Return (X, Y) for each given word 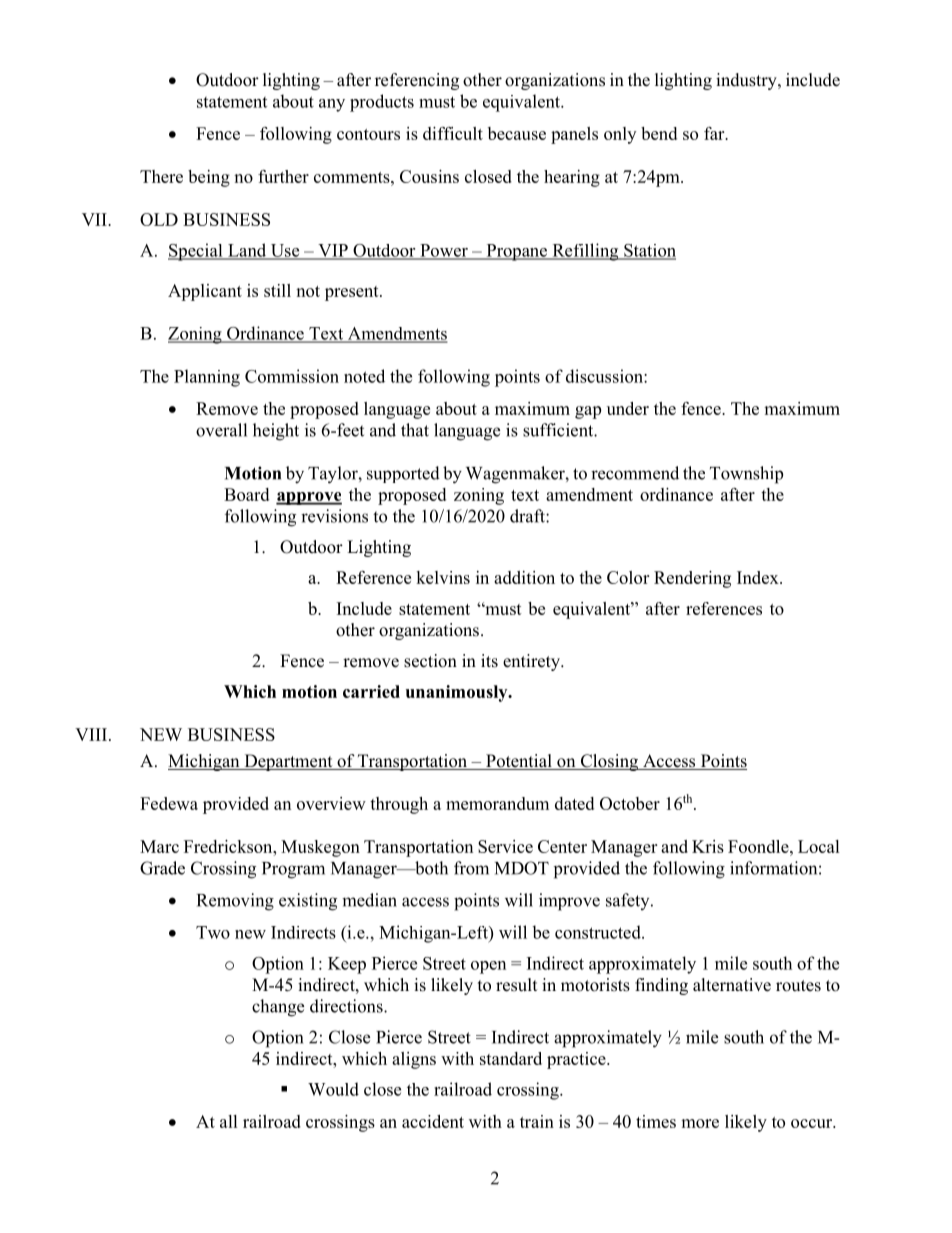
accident (433, 1121)
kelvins (443, 577)
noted (364, 376)
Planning (207, 378)
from (471, 868)
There (161, 176)
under (628, 408)
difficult (453, 133)
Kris (708, 846)
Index (759, 577)
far (715, 133)
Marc (159, 846)
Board (246, 494)
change (278, 1008)
